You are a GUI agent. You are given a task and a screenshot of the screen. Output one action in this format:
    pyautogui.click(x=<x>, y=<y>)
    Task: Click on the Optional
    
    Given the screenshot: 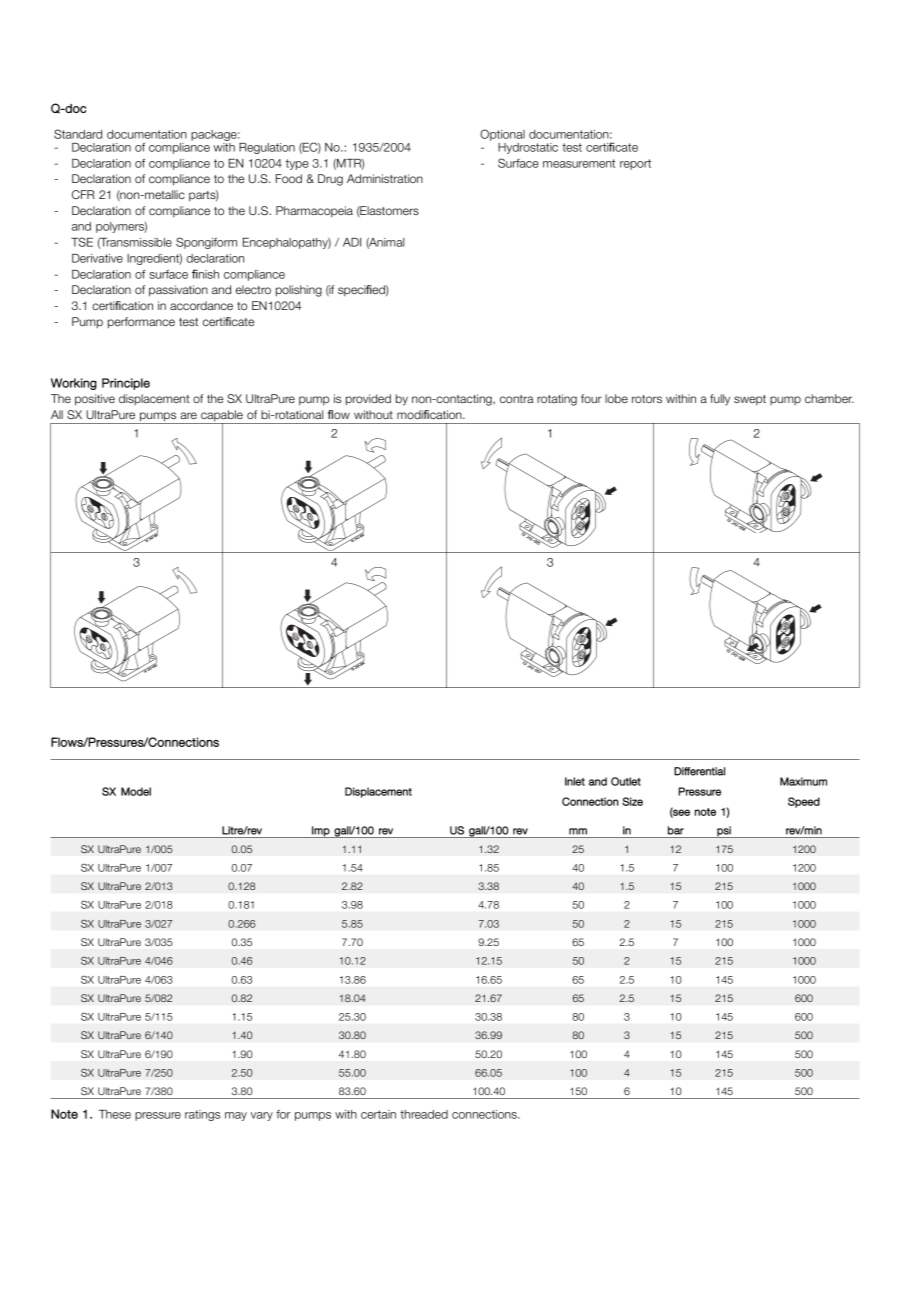 What is the action you would take?
    pyautogui.click(x=502, y=135)
